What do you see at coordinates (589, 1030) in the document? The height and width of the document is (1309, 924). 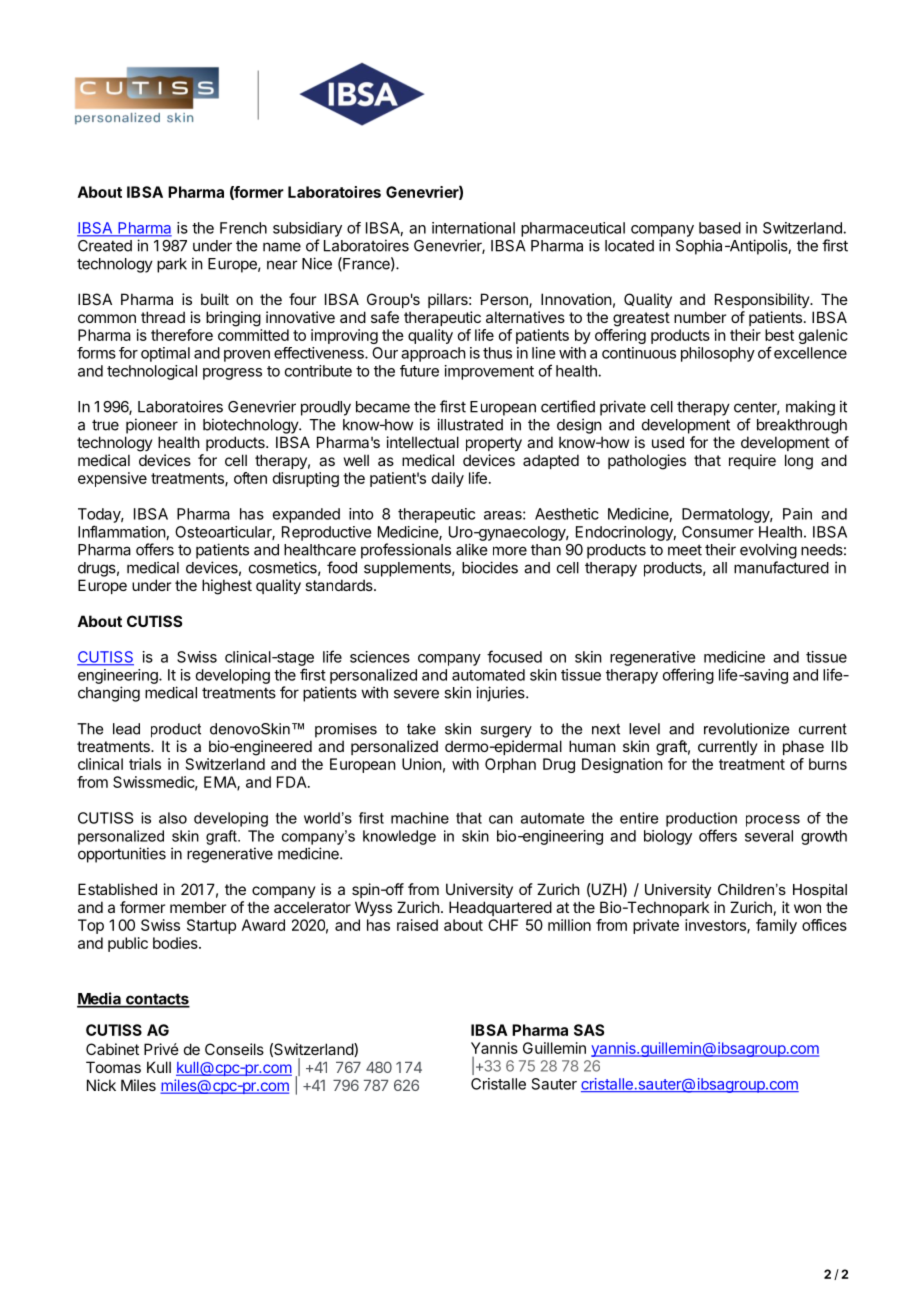 I see `SAS` at bounding box center [589, 1030].
